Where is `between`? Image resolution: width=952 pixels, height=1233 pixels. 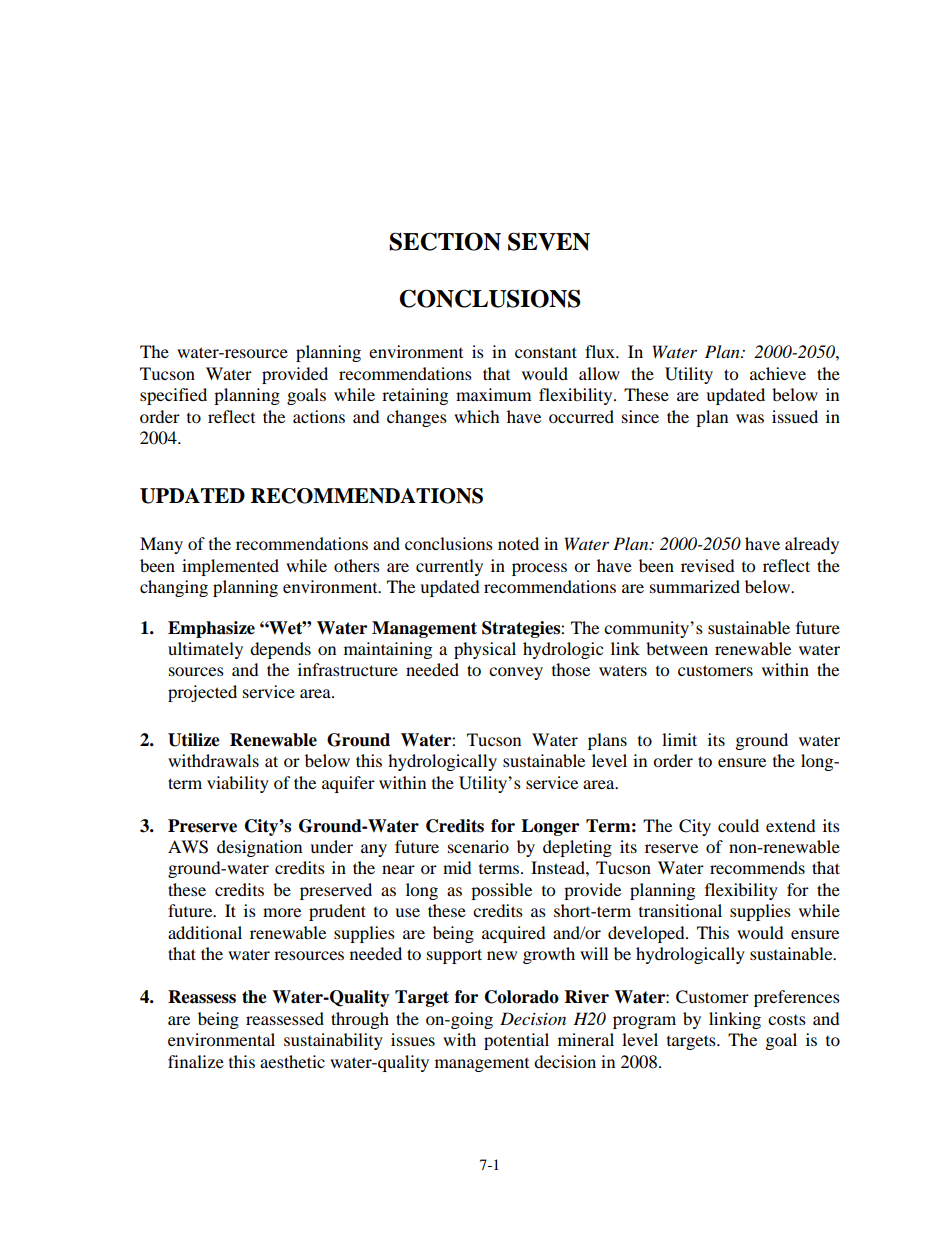
between is located at coordinates (677, 648).
